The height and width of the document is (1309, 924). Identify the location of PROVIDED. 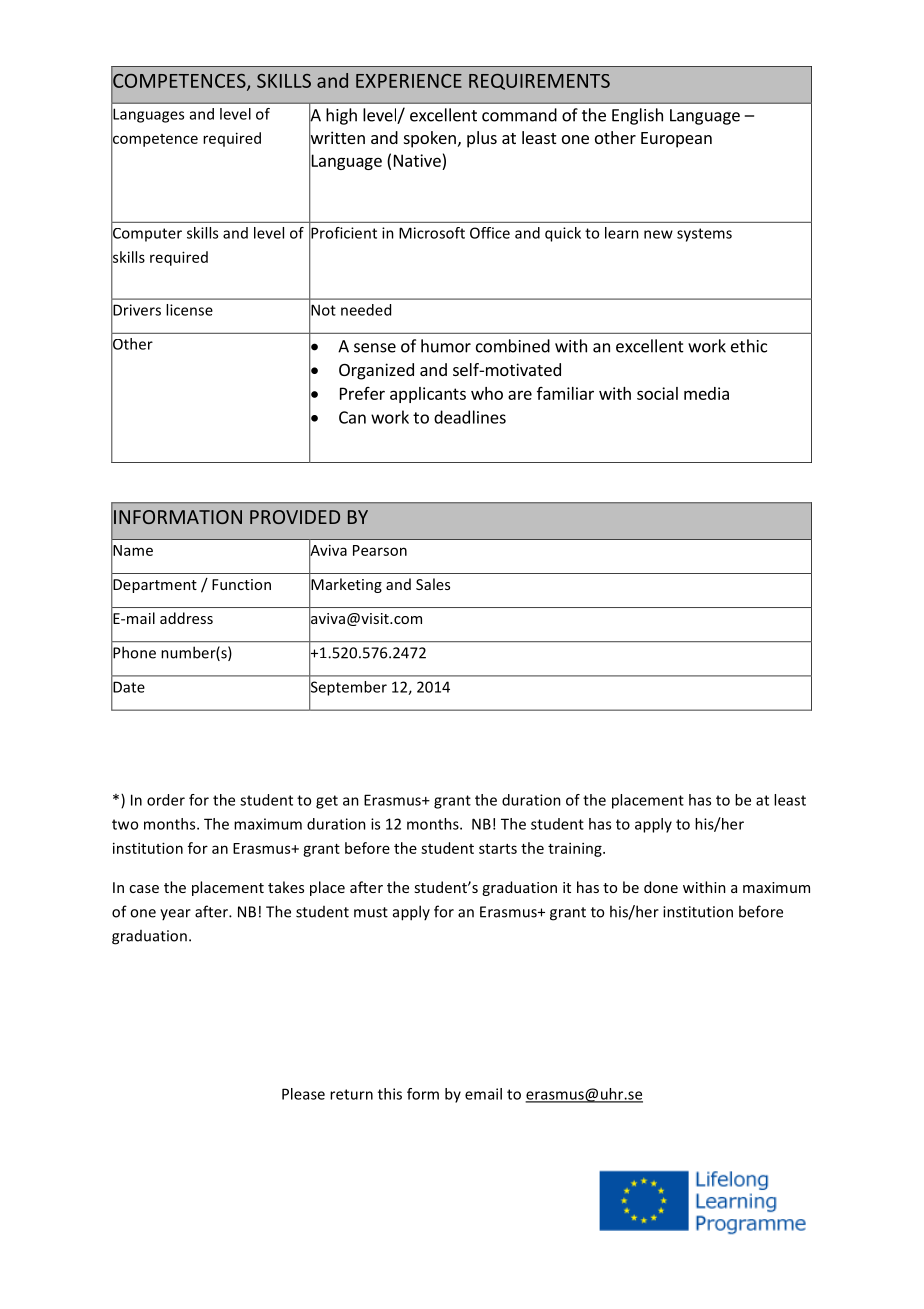
(295, 517).
